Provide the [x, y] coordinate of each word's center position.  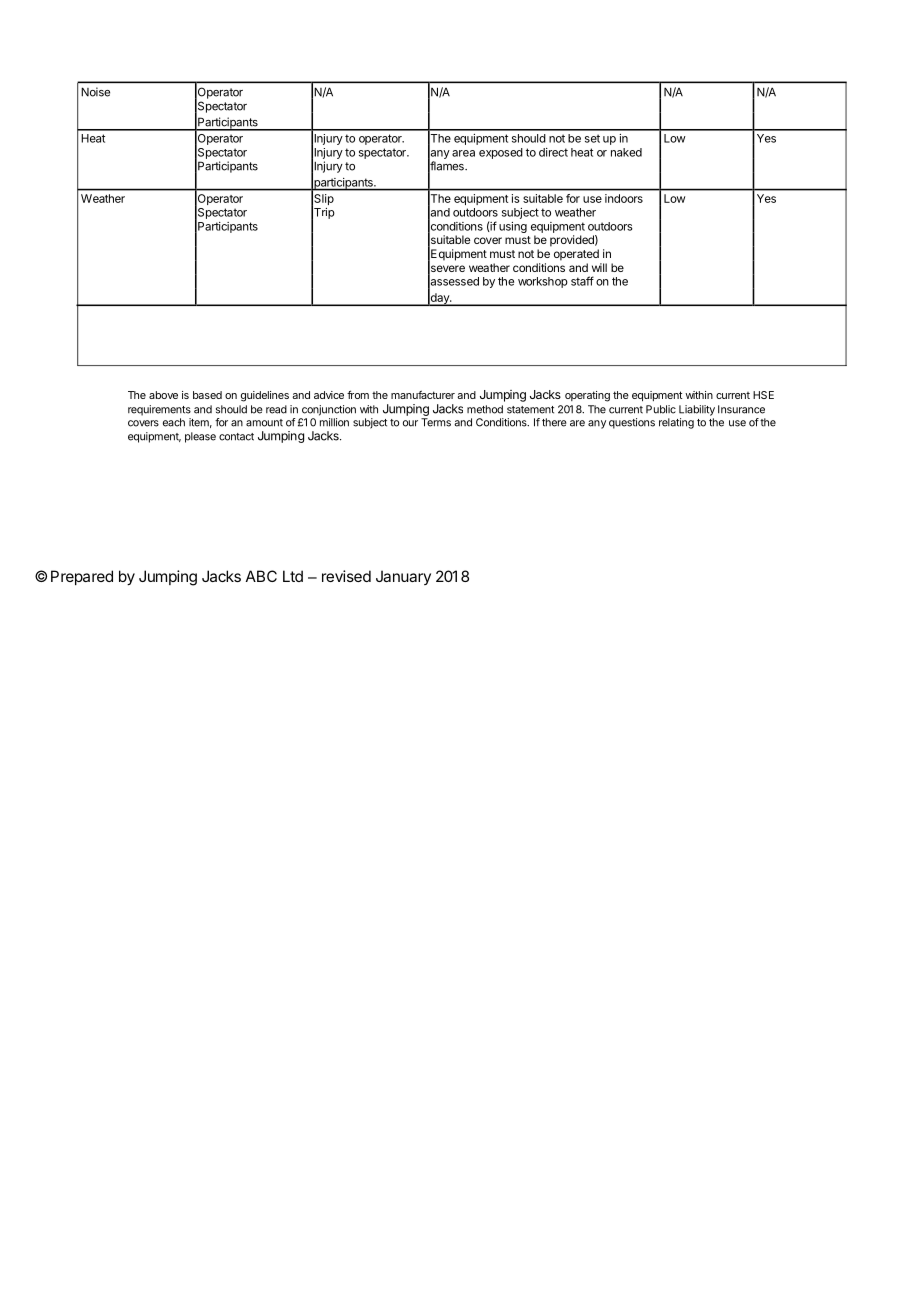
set [592, 138]
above [163, 395]
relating [676, 423]
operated [576, 255]
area [463, 153]
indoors [624, 198]
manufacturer [423, 394]
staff [582, 281]
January [403, 577]
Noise [95, 92]
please [200, 437]
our [410, 423]
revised [346, 576]
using [513, 227]
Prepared [82, 577]
